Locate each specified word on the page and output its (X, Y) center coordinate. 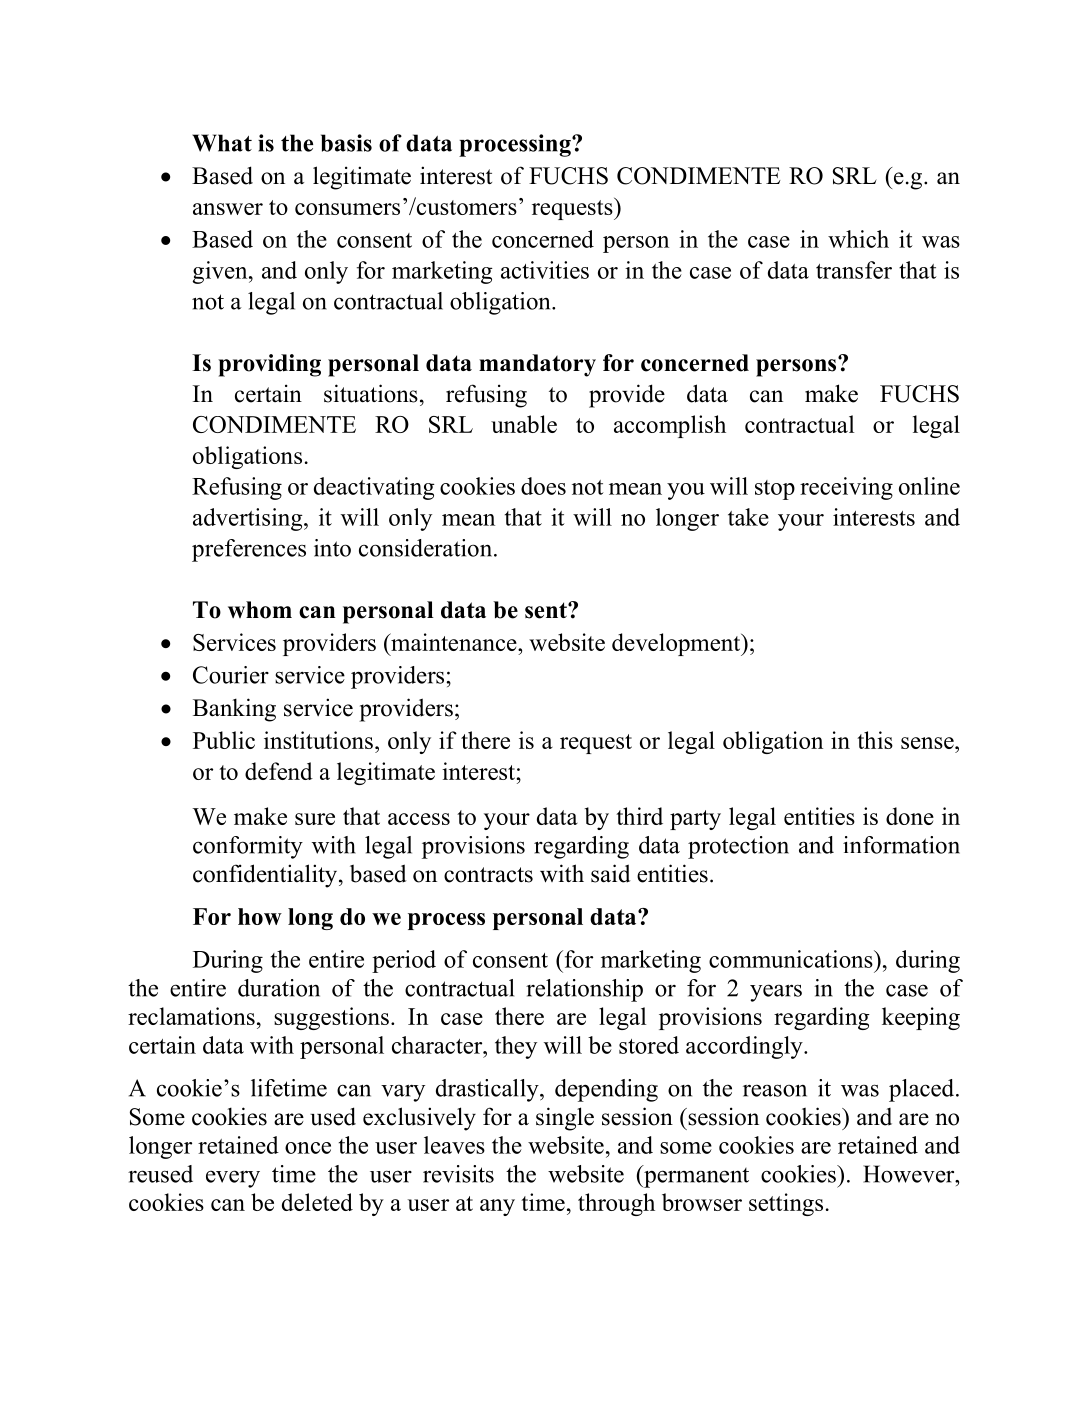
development (677, 644)
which (858, 239)
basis (346, 143)
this (875, 740)
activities (545, 270)
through (616, 1204)
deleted (317, 1202)
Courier (231, 675)
